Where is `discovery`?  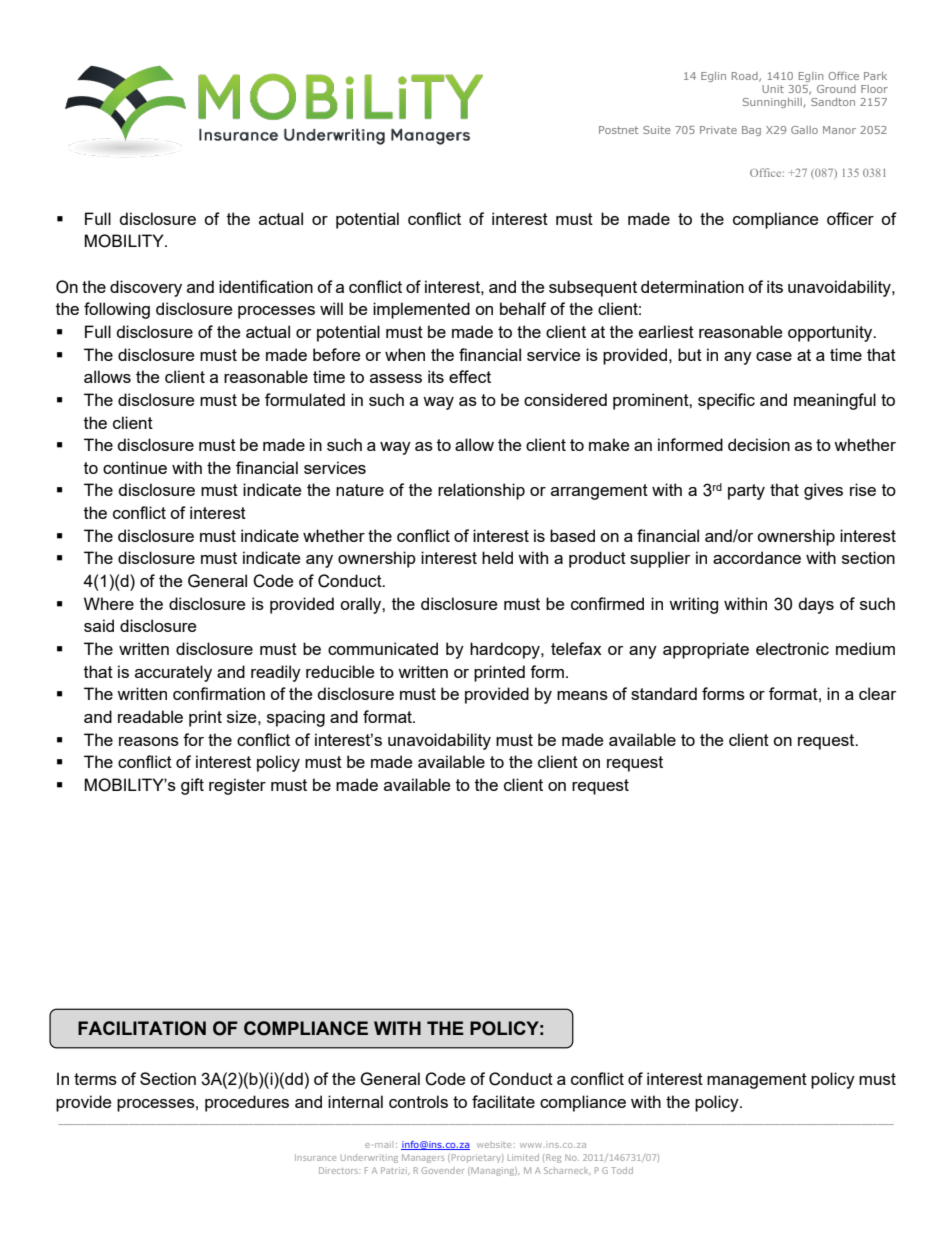 discovery is located at coordinates (146, 288).
